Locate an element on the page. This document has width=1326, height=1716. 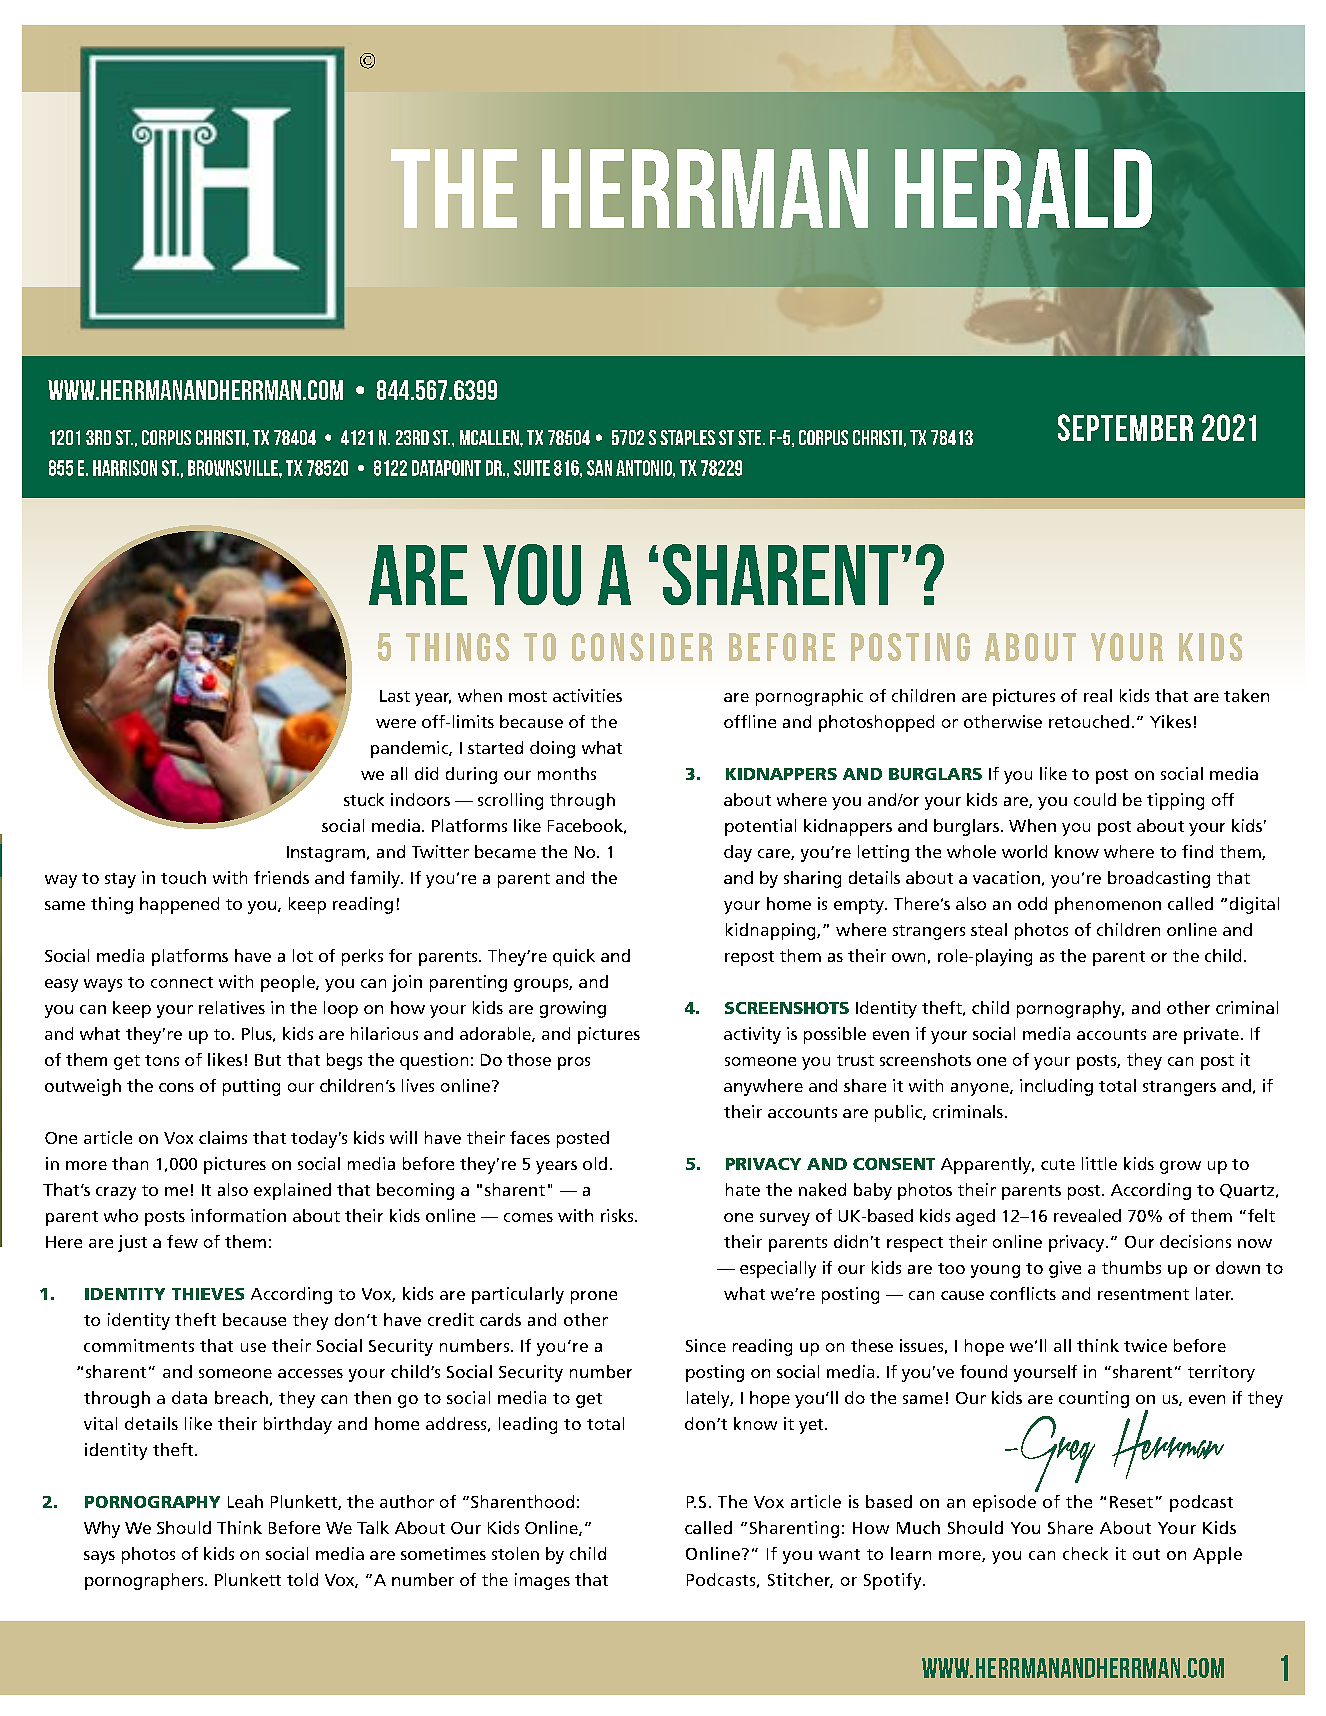
brownsville is located at coordinates (234, 468).
